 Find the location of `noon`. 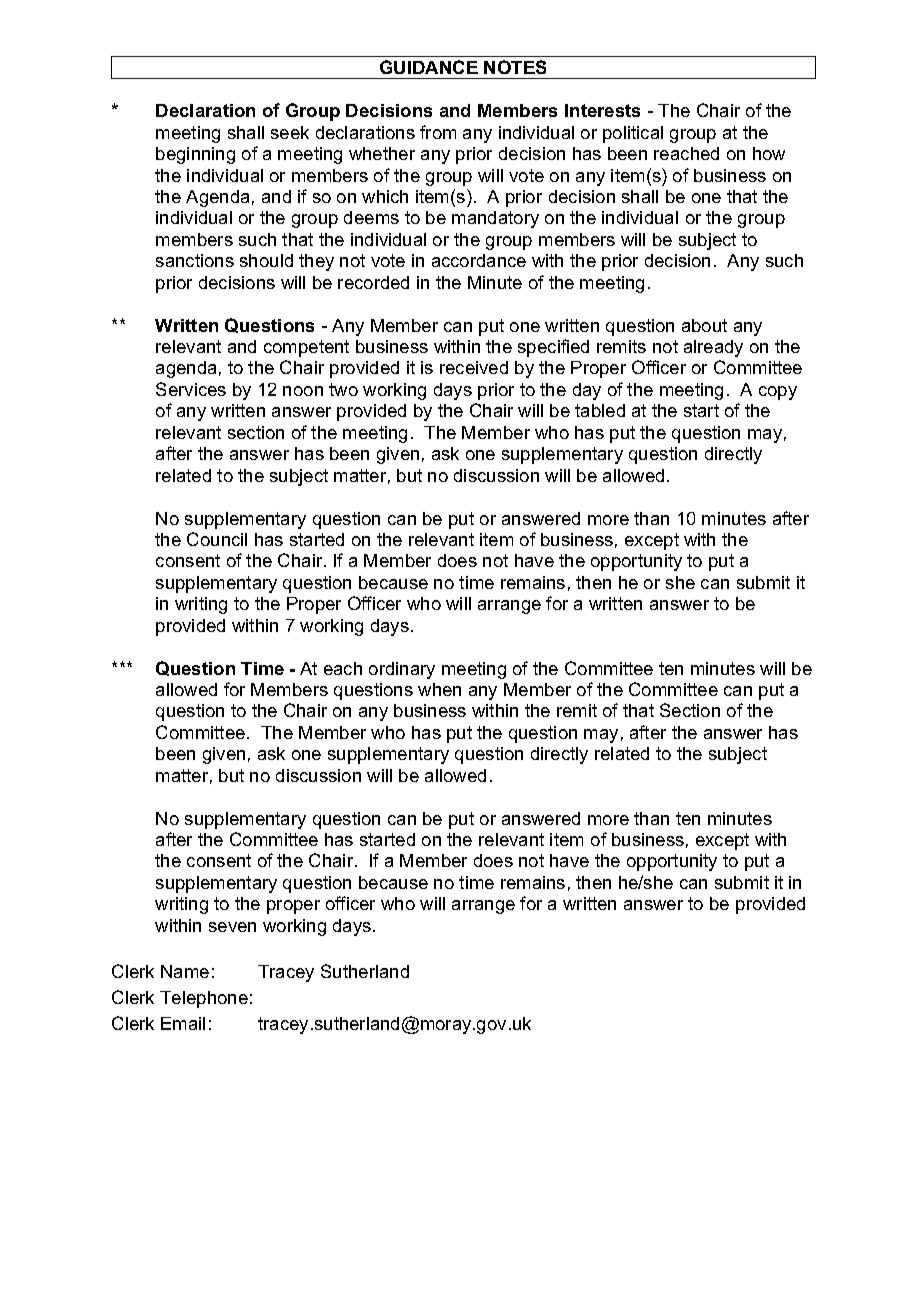

noon is located at coordinates (303, 391).
